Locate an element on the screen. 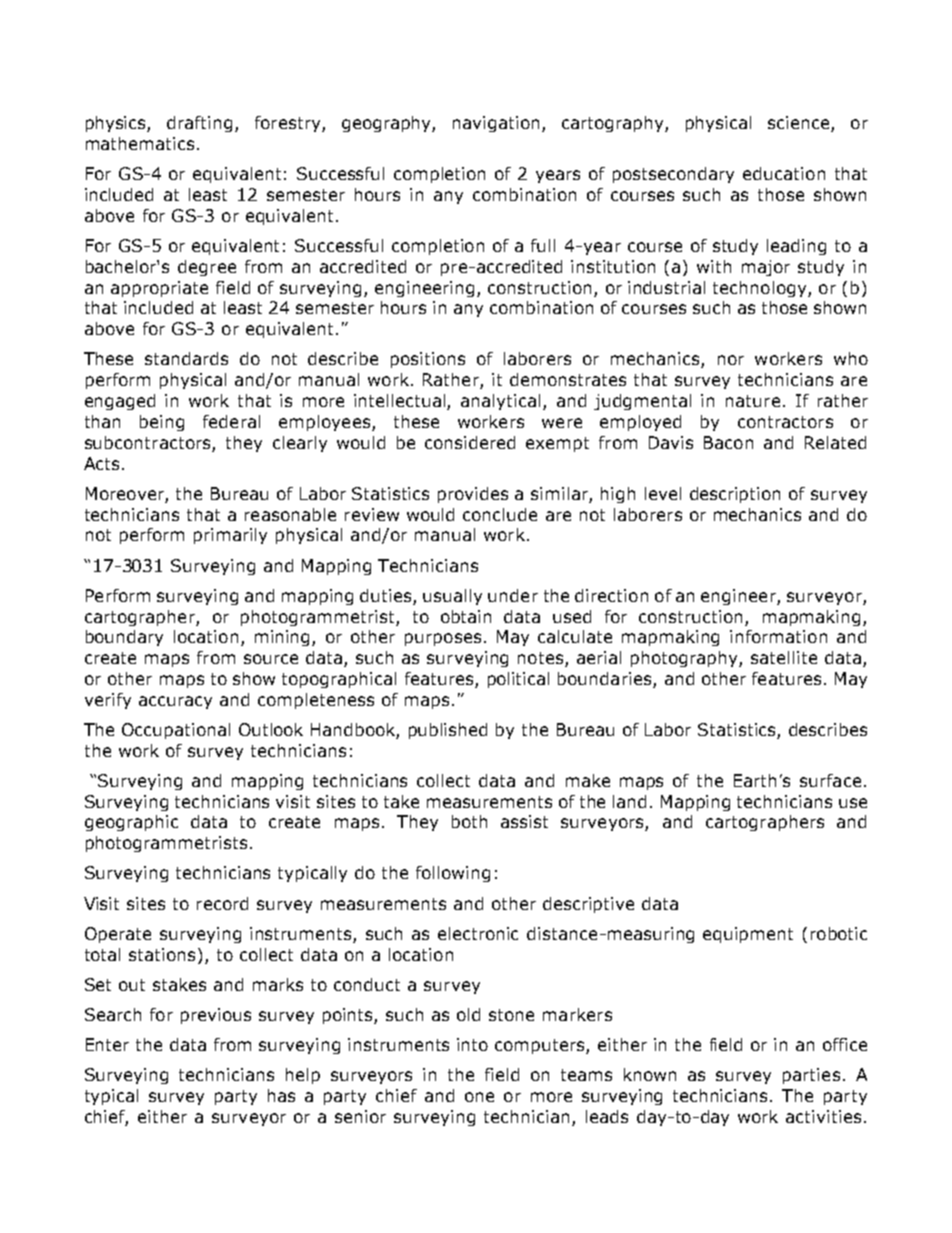  education is located at coordinates (784, 173).
